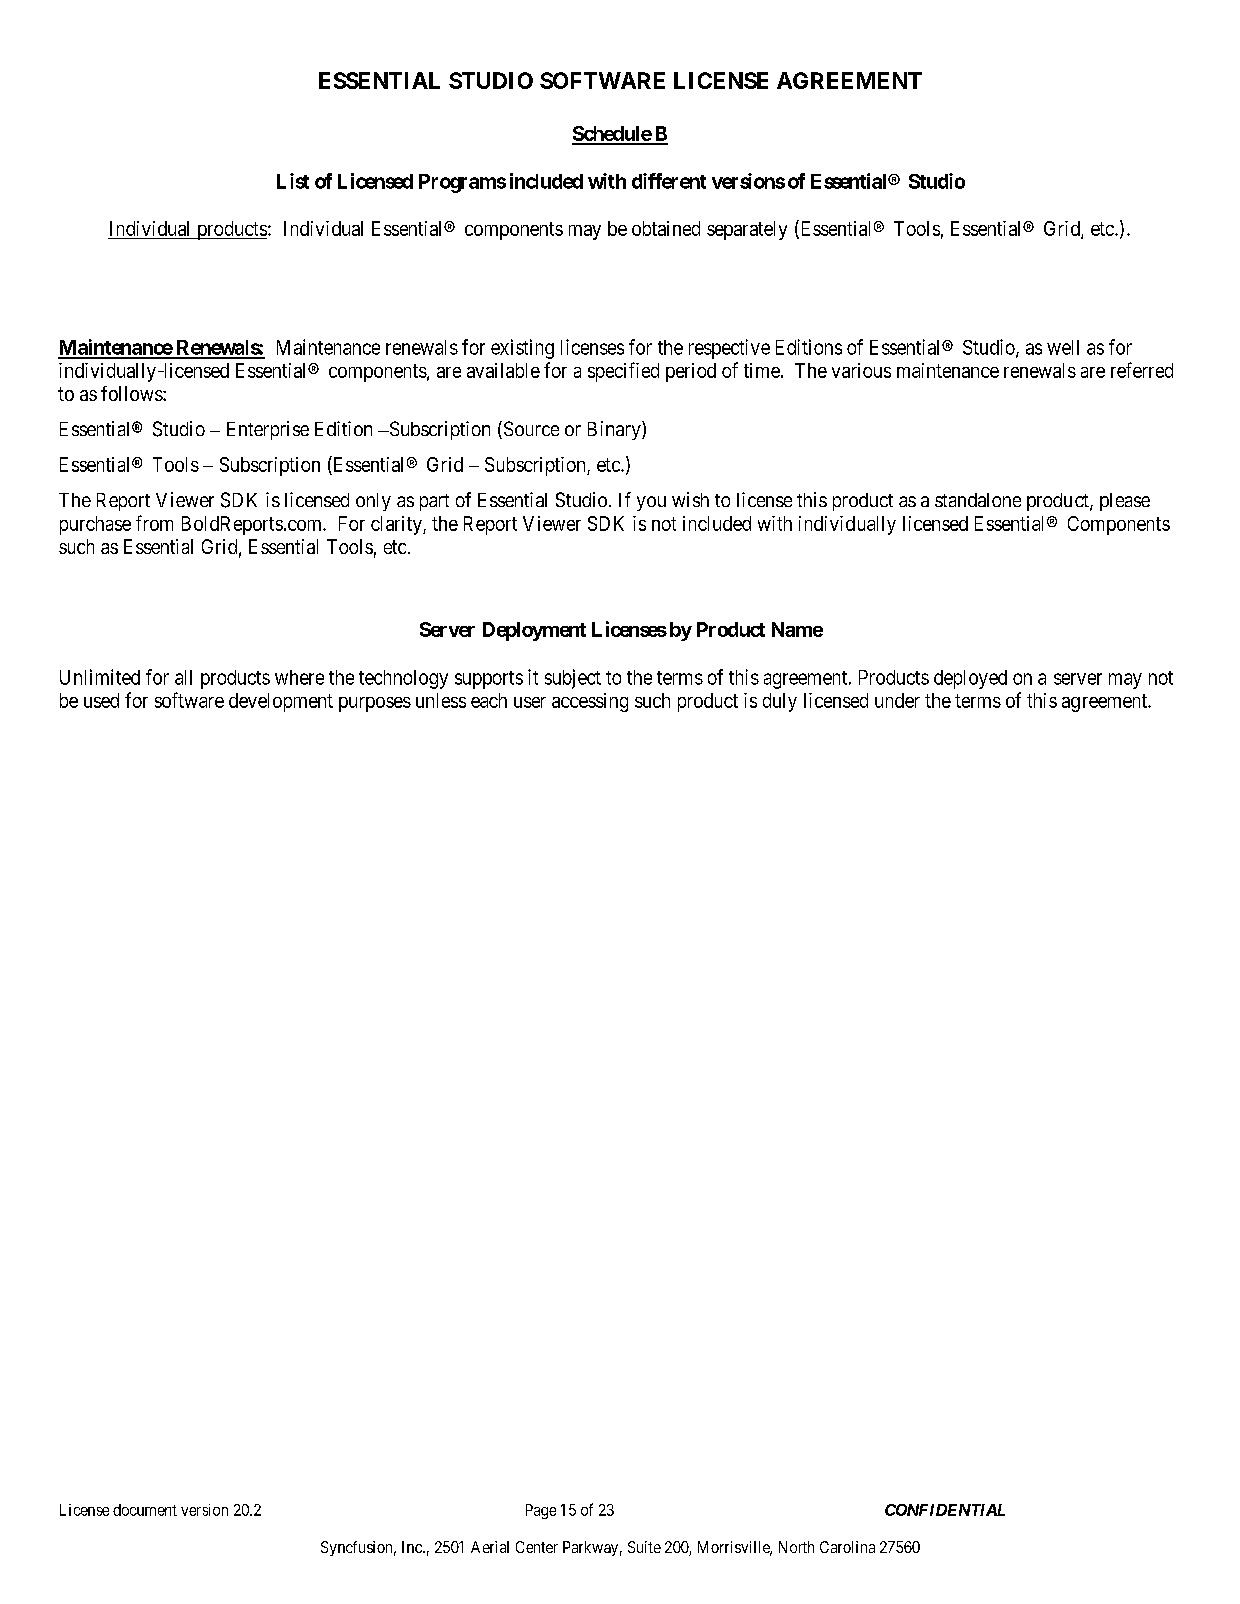 The height and width of the document is (1604, 1240). What do you see at coordinates (666, 228) in the document?
I see `obtained` at bounding box center [666, 228].
